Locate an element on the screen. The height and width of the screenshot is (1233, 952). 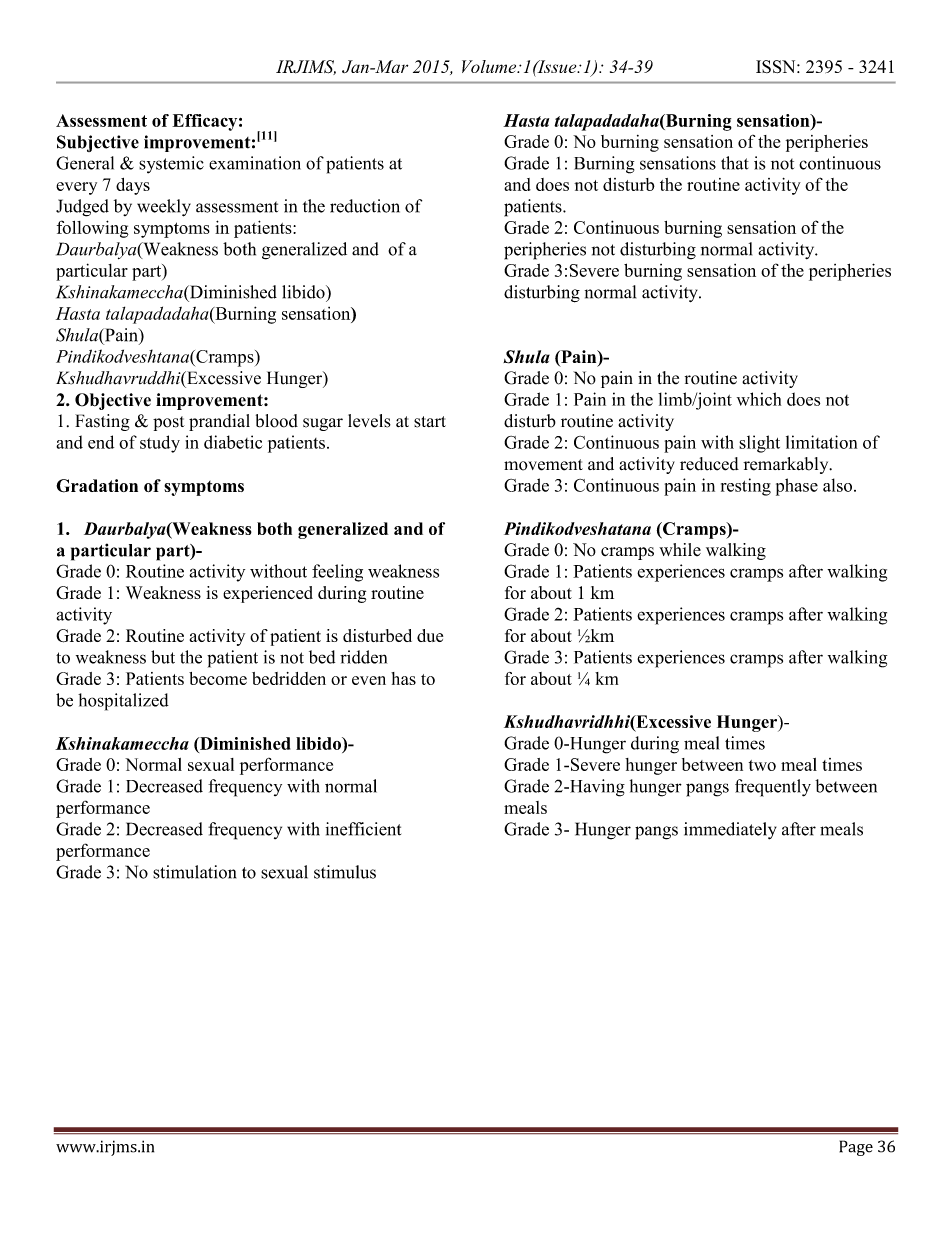
Page is located at coordinates (856, 1148).
